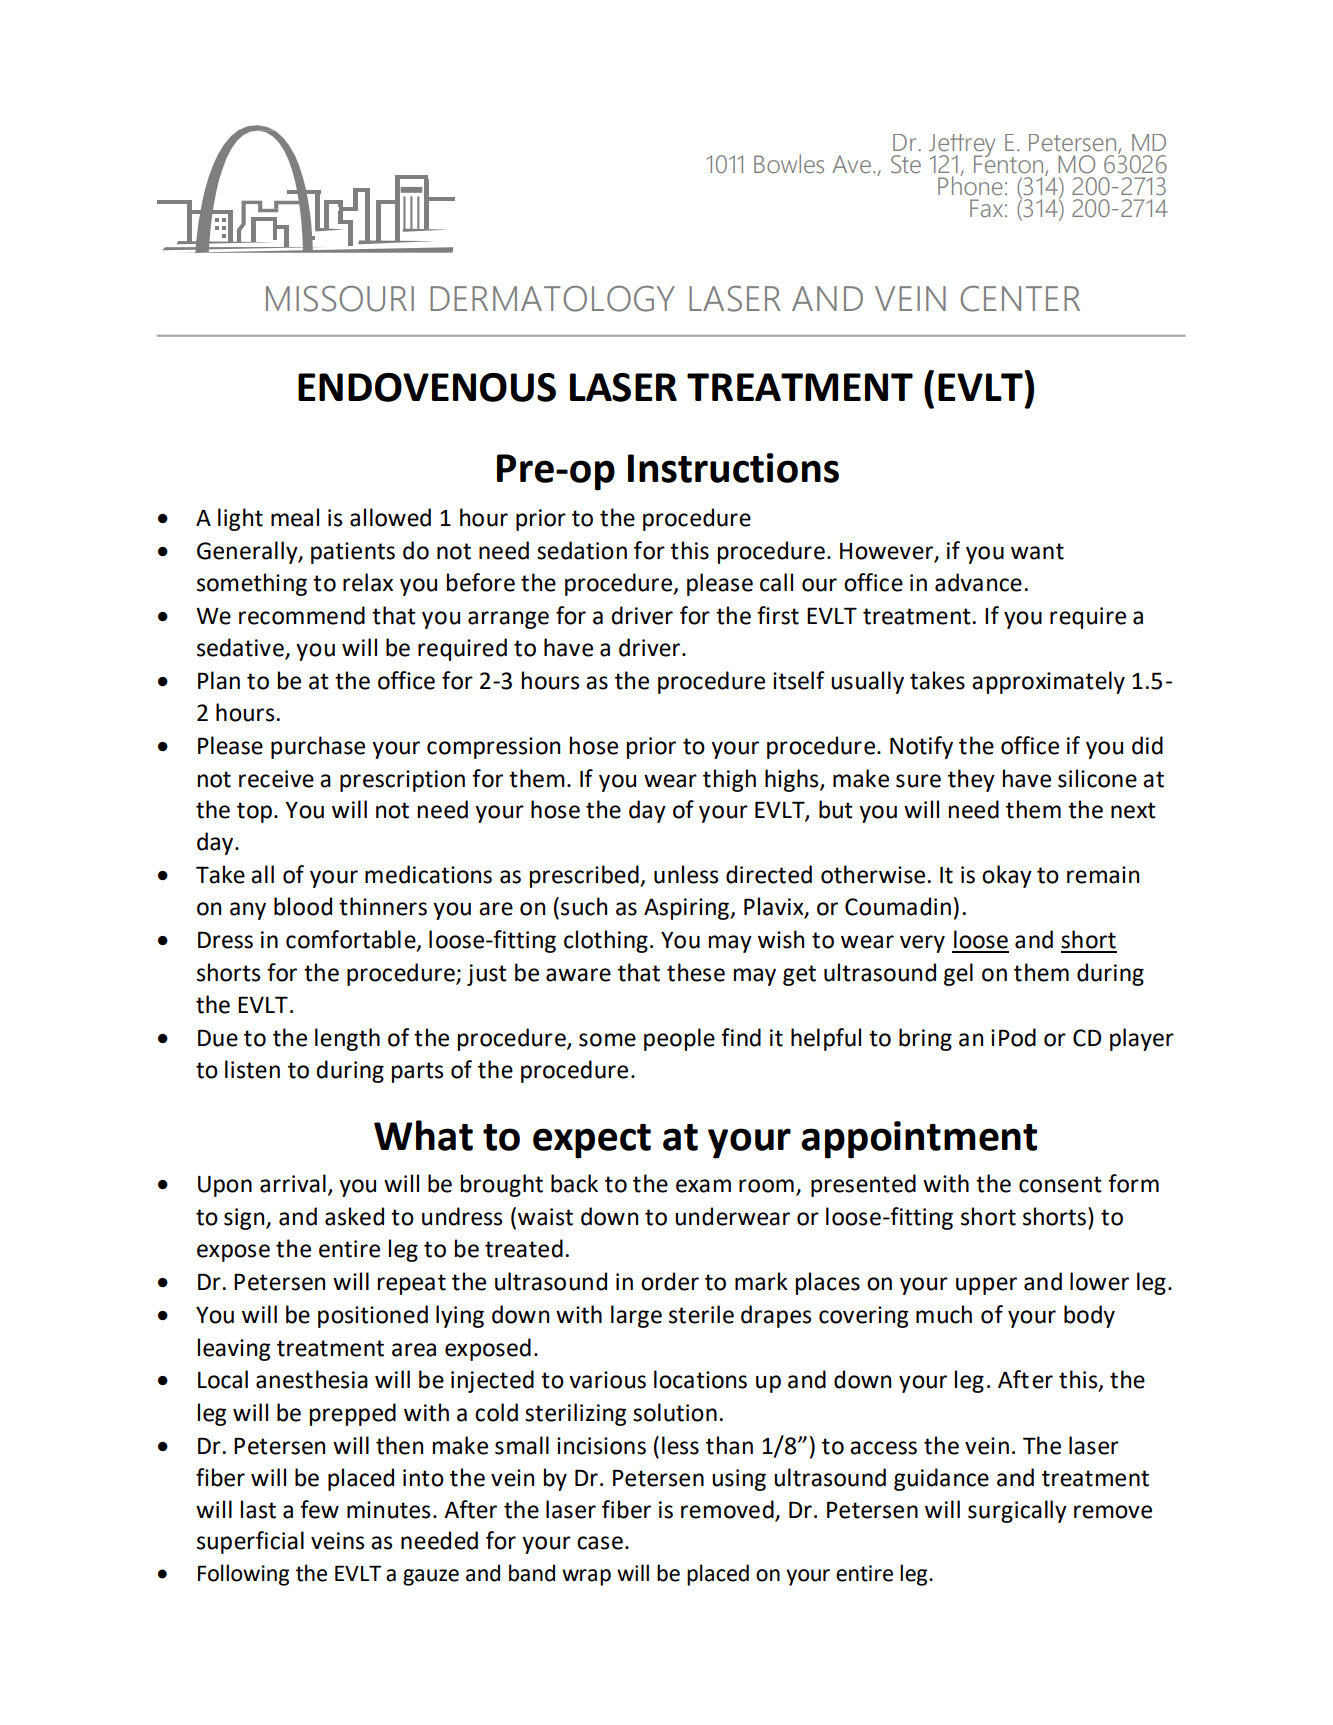  What do you see at coordinates (600, 1543) in the page?
I see `case` at bounding box center [600, 1543].
